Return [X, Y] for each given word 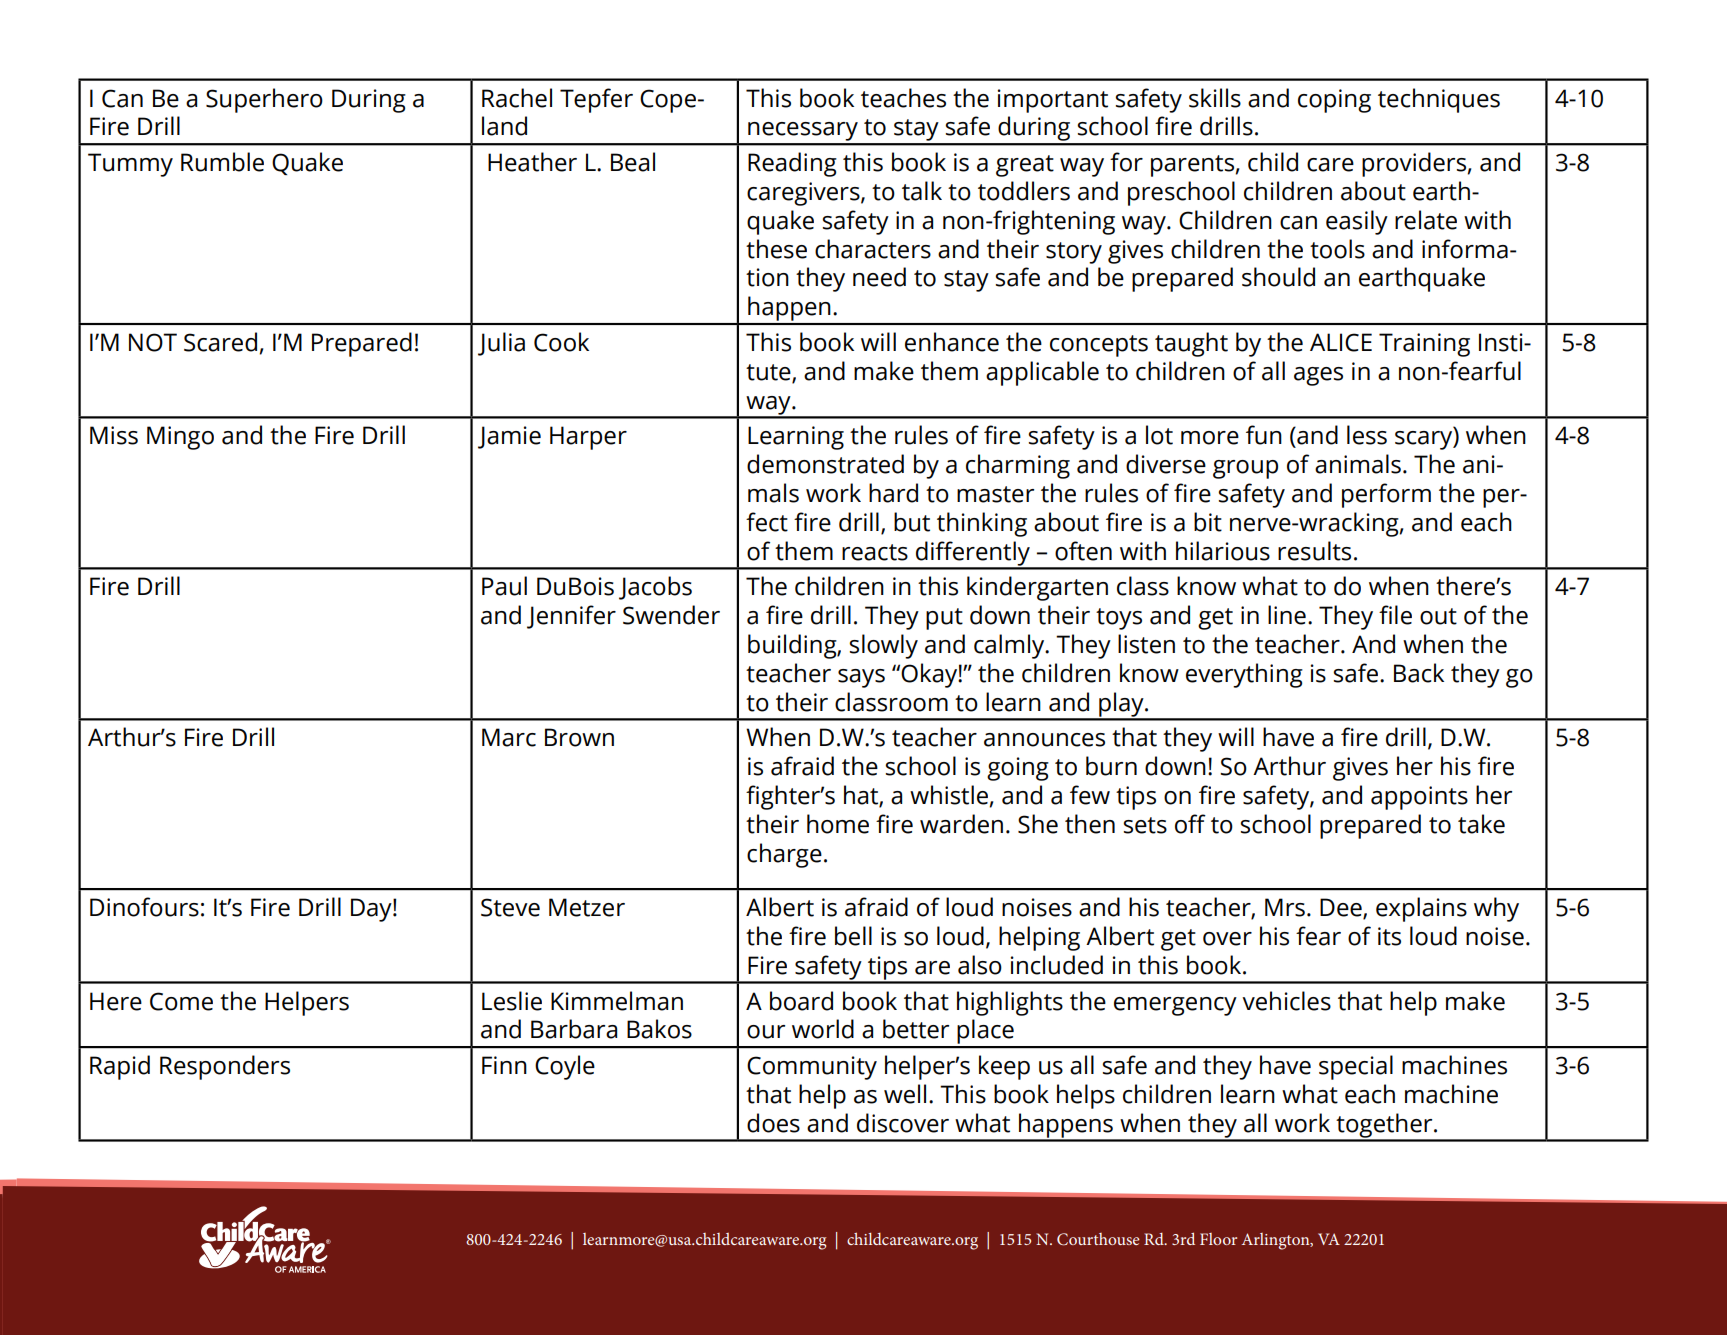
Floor [1218, 1239]
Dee [1342, 908]
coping [1334, 101]
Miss [114, 435]
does [773, 1123]
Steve [510, 907]
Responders [225, 1067]
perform [1386, 495]
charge [784, 855]
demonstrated [825, 464]
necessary [803, 133]
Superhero [264, 100]
